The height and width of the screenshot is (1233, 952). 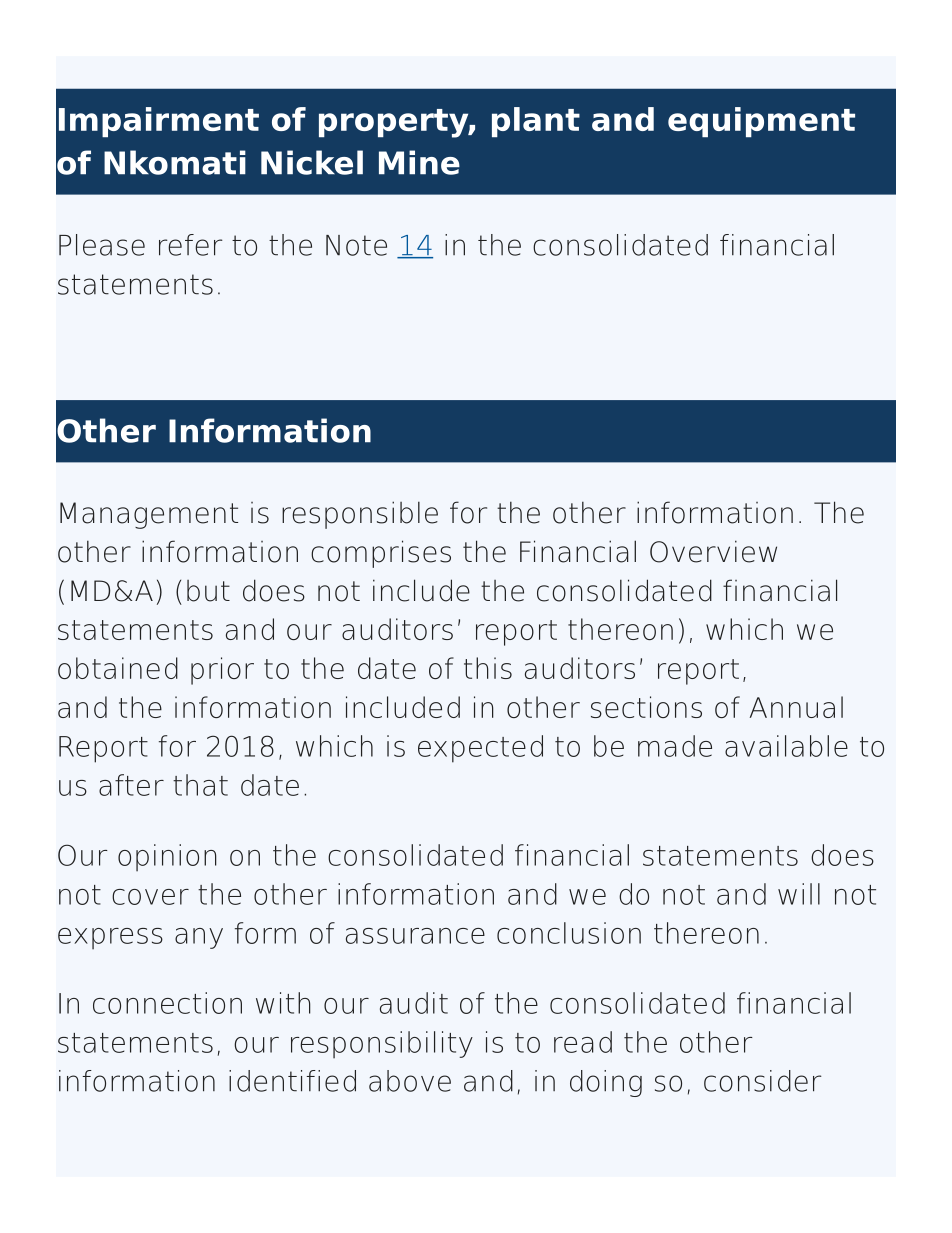 I want to click on refer, so click(x=190, y=245).
